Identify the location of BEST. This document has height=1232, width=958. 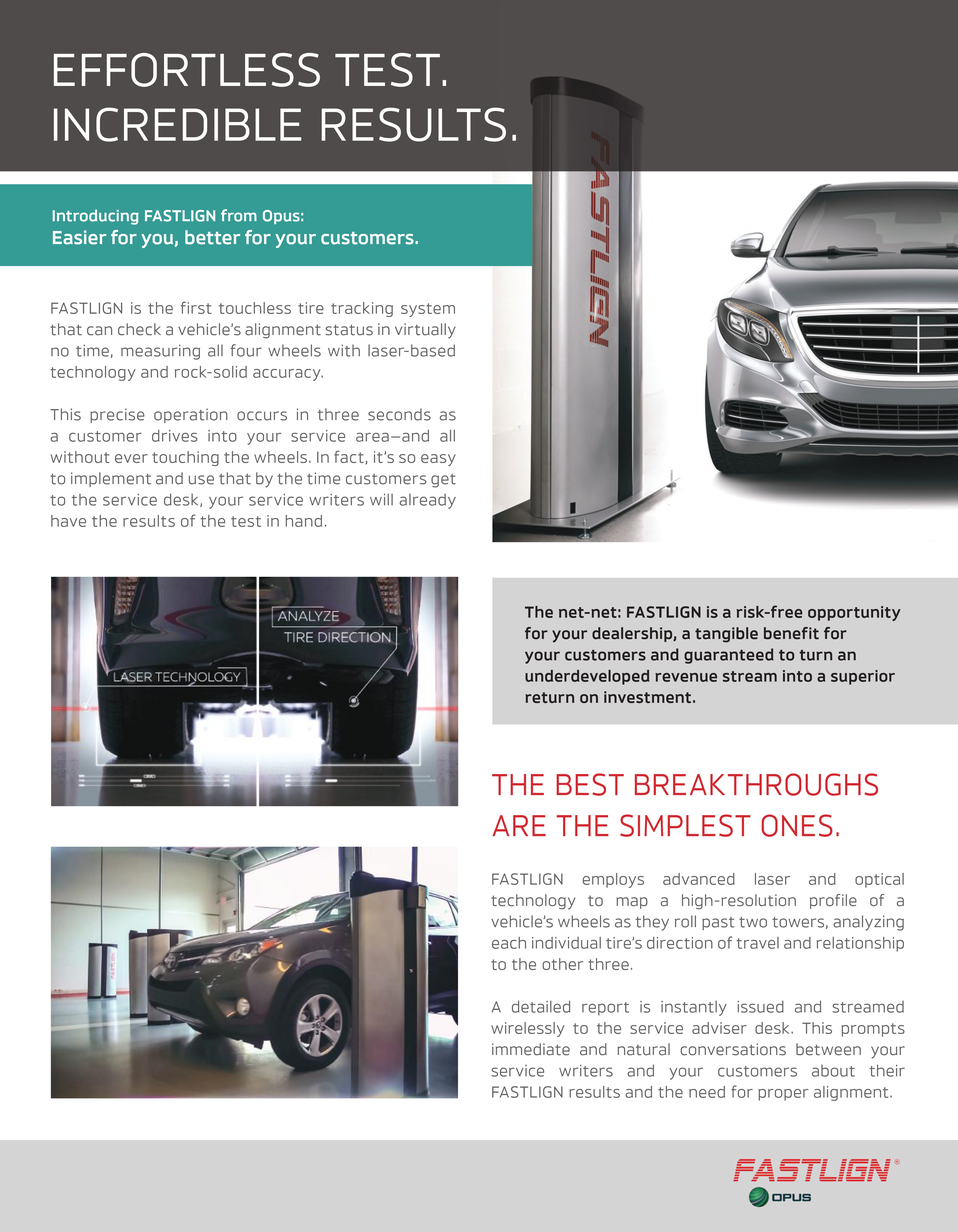
(590, 784).
